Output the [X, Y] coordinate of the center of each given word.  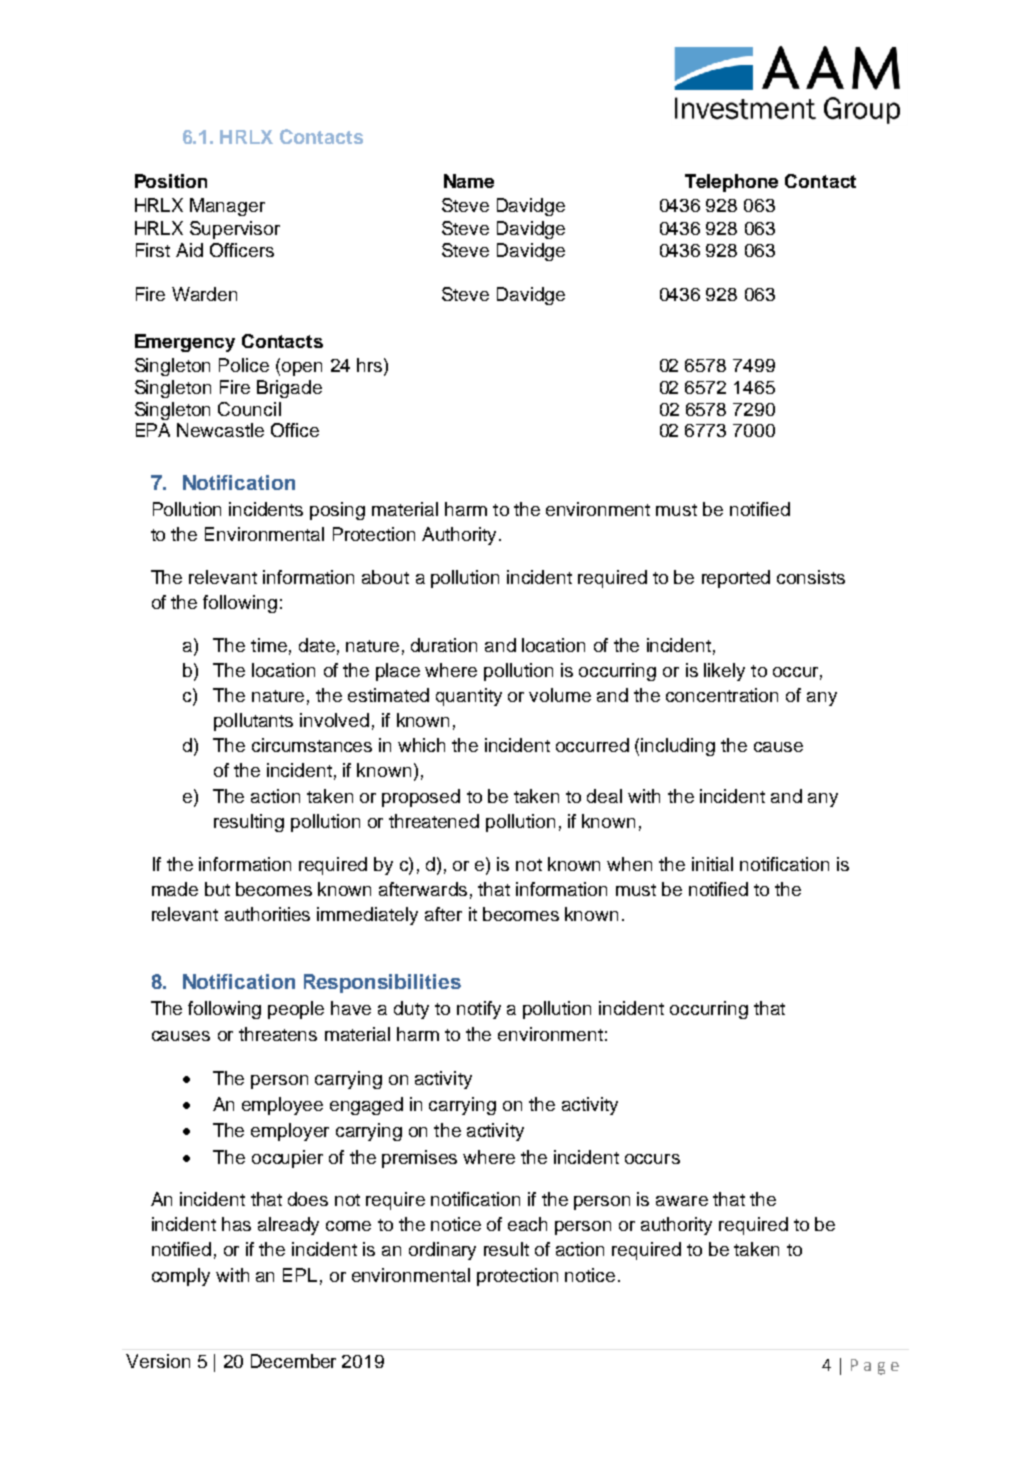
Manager [227, 207]
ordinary [442, 1251]
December [293, 1361]
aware [682, 1201]
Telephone [731, 183]
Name [469, 181]
